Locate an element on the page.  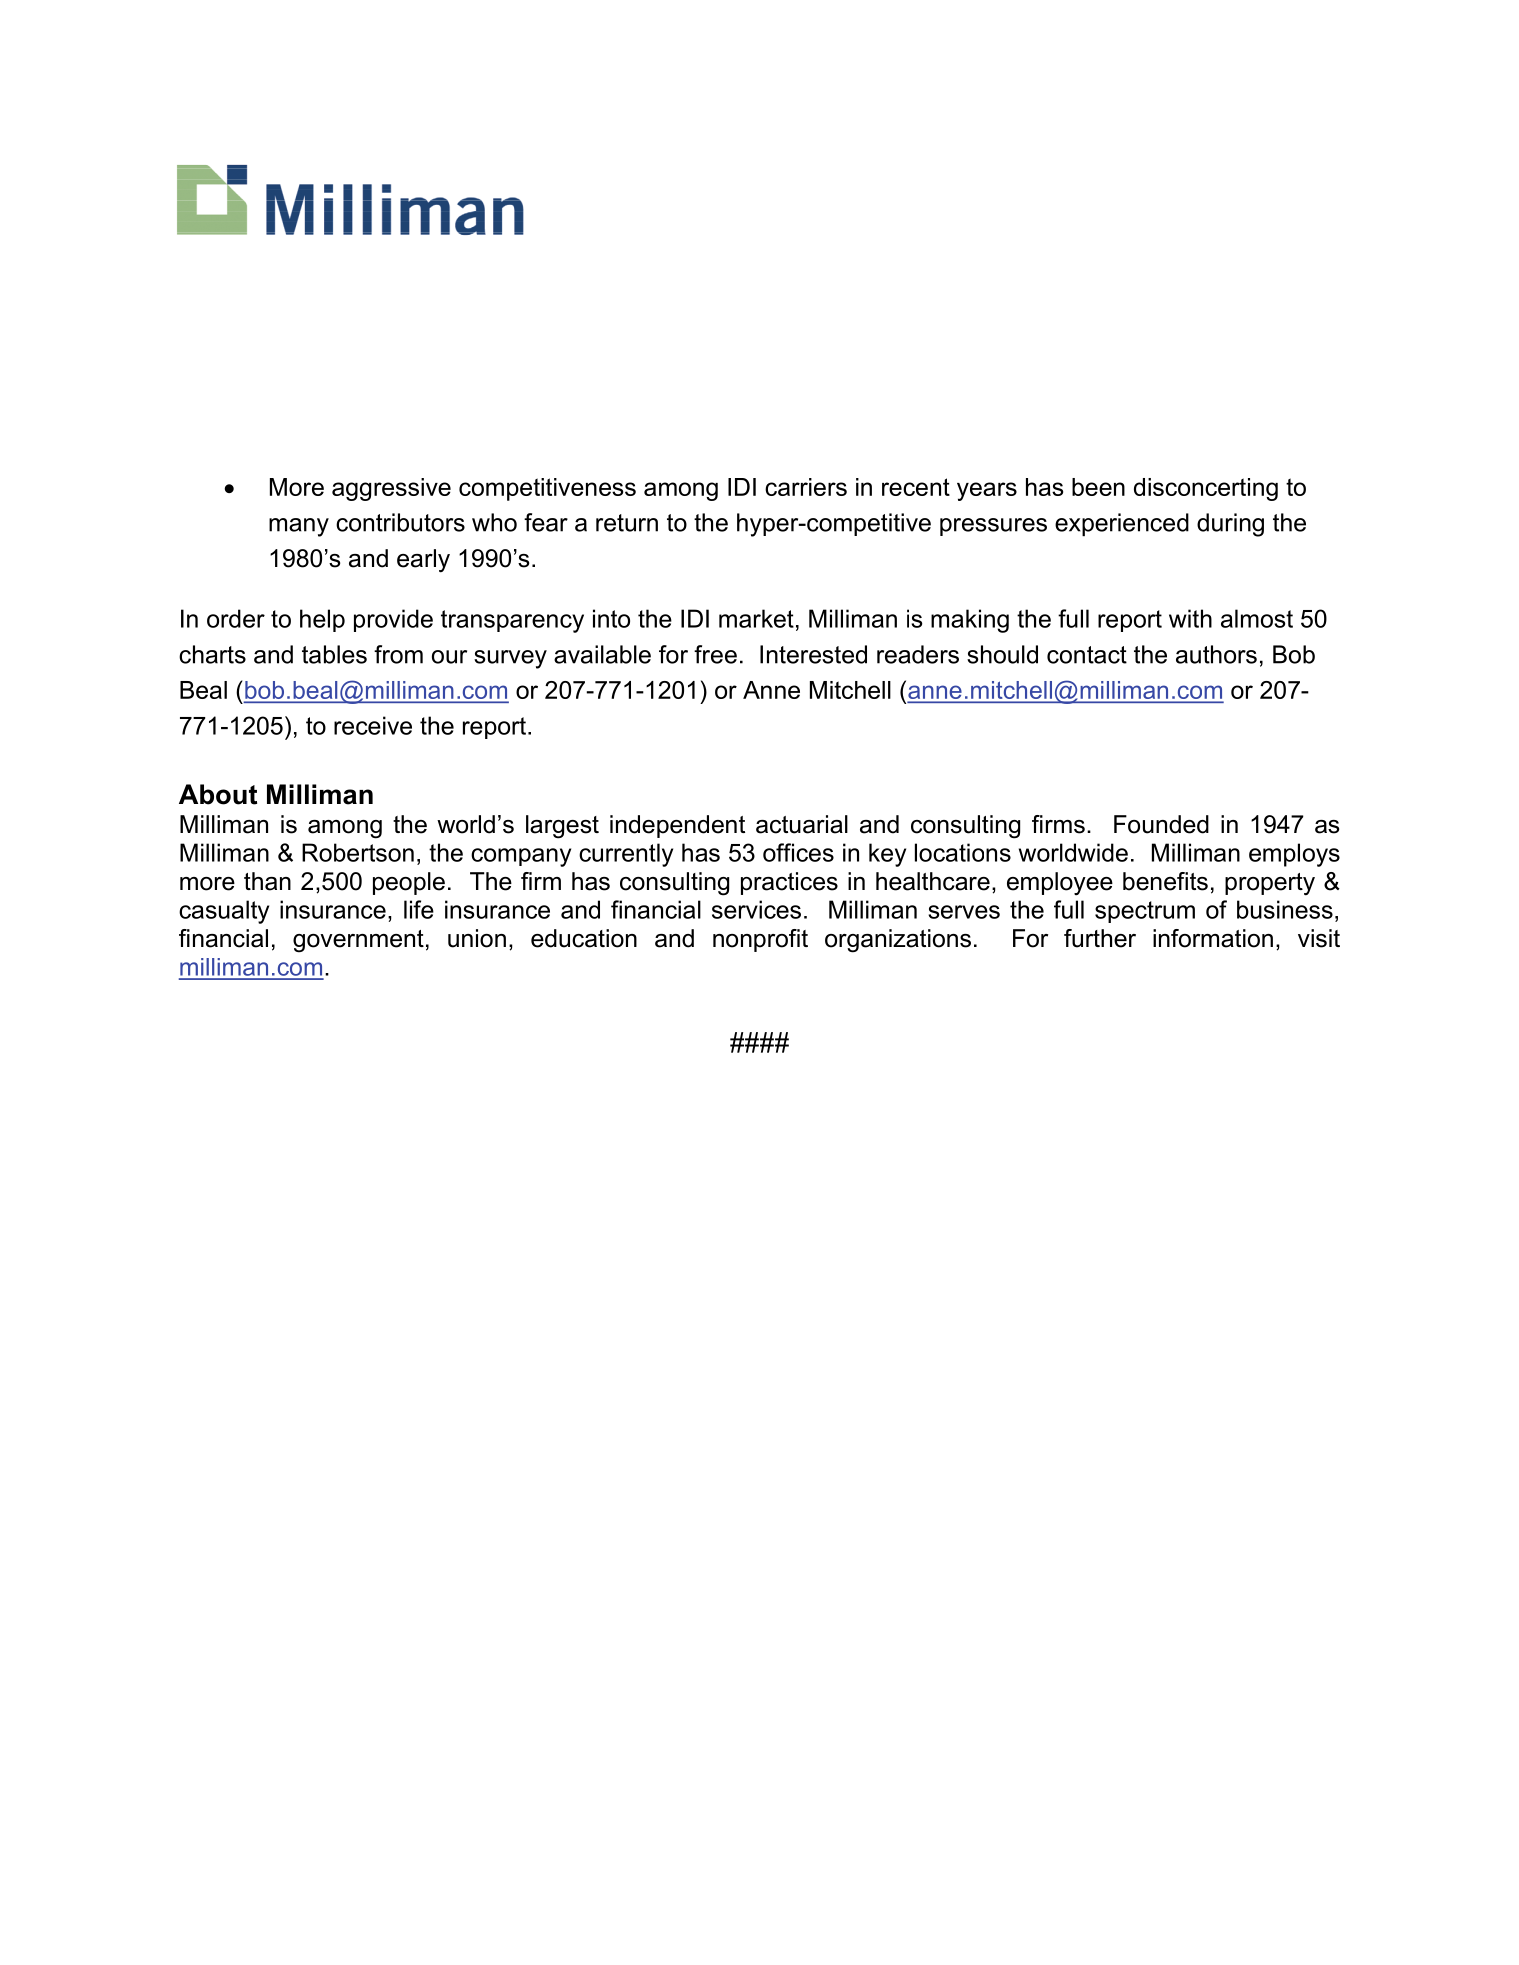
Interested is located at coordinates (813, 654).
